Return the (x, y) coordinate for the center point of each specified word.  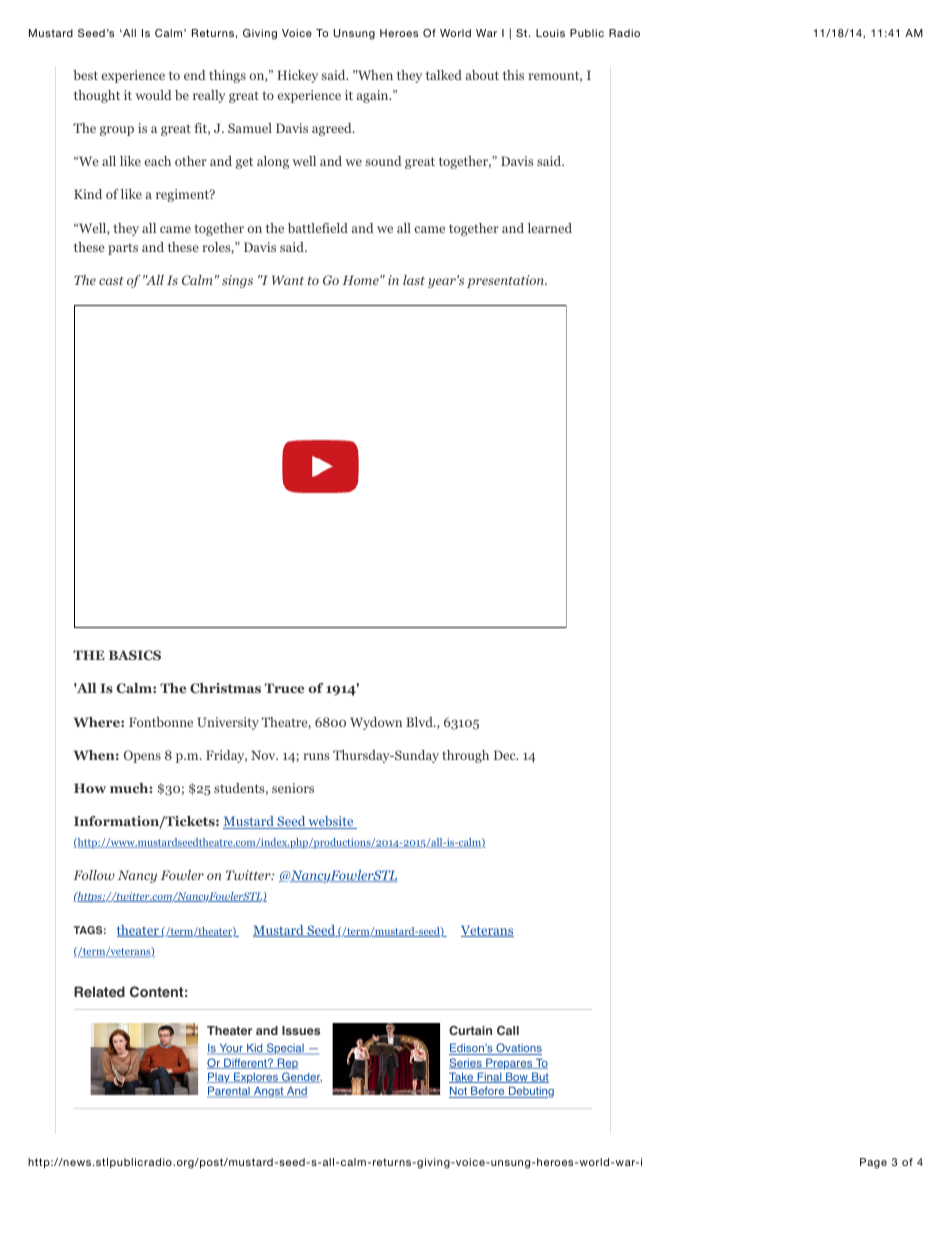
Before (488, 1092)
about (482, 75)
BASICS (135, 655)
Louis (550, 33)
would (153, 95)
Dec (506, 755)
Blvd (420, 722)
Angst (269, 1092)
